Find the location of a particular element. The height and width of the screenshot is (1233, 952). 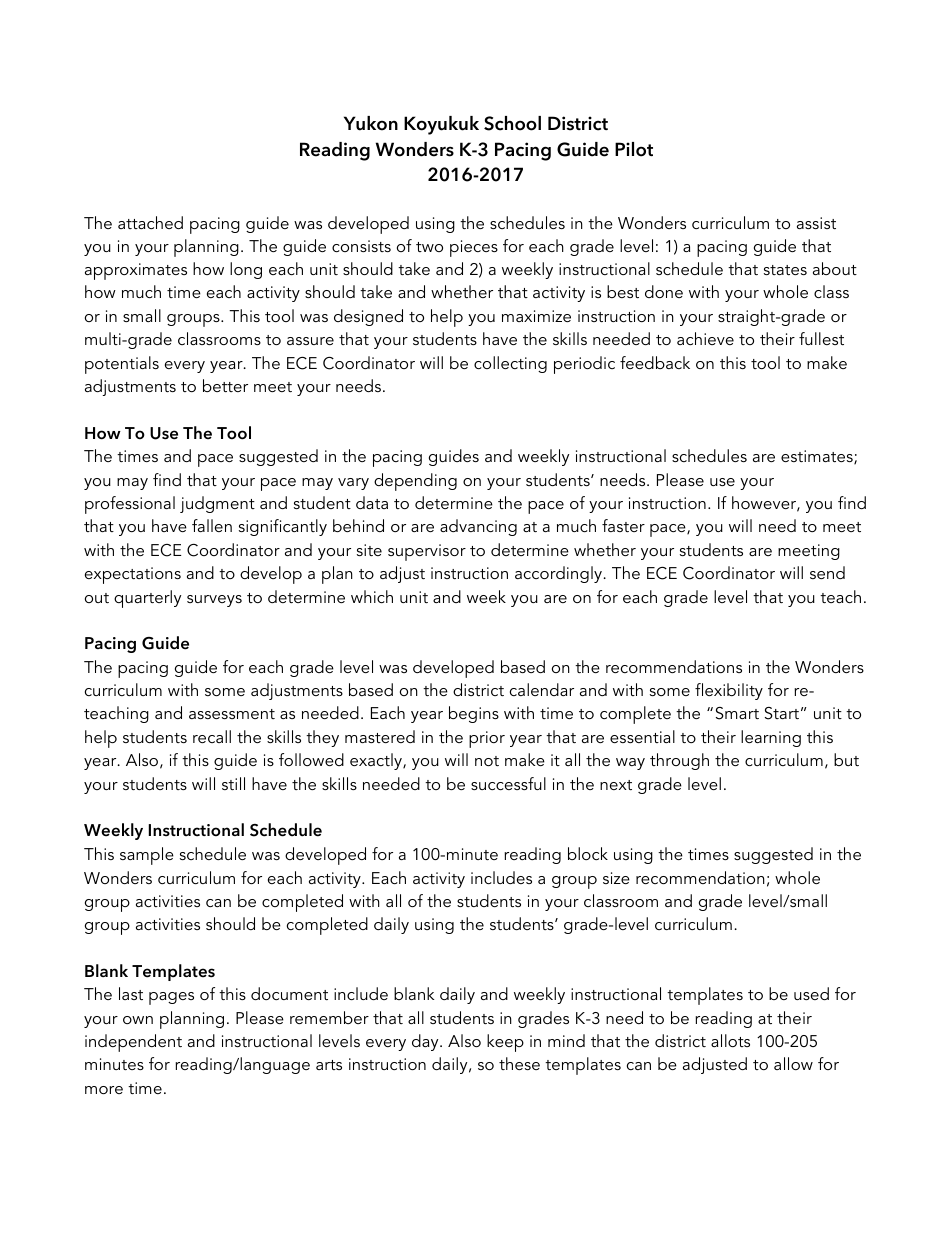

attached is located at coordinates (150, 222).
